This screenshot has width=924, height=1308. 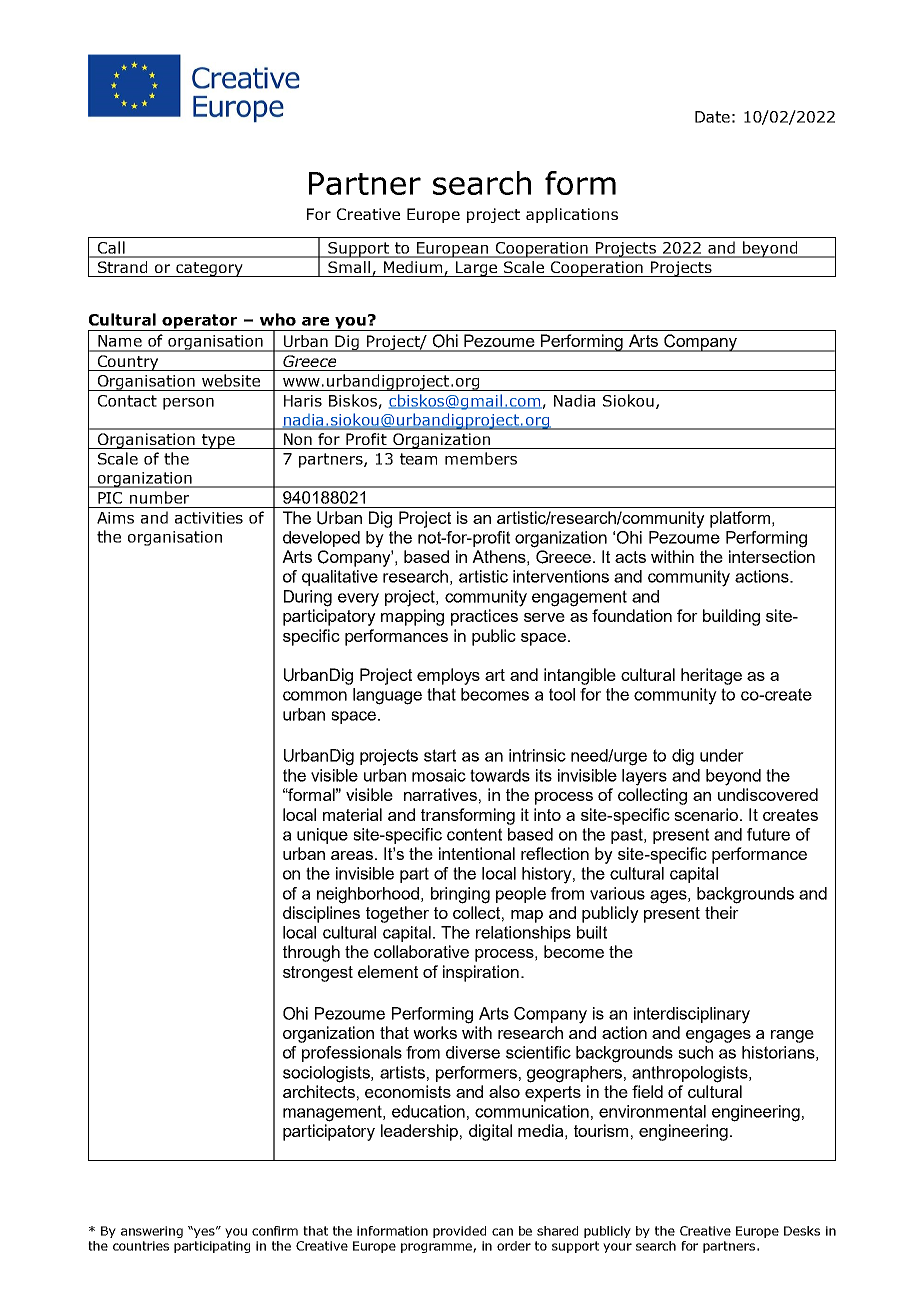 What do you see at coordinates (572, 215) in the screenshot?
I see `applications` at bounding box center [572, 215].
